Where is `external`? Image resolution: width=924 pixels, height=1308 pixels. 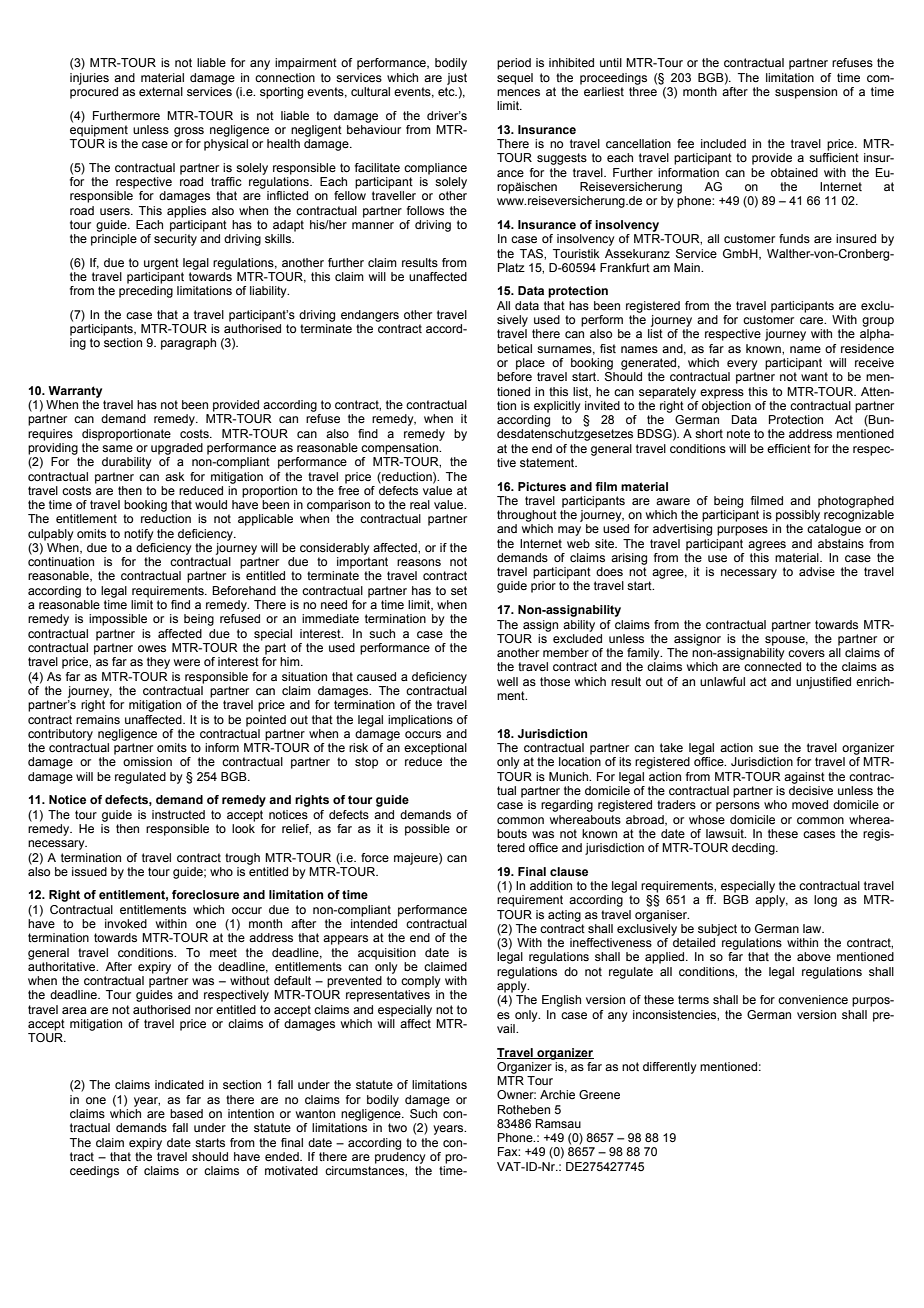 external is located at coordinates (161, 91).
